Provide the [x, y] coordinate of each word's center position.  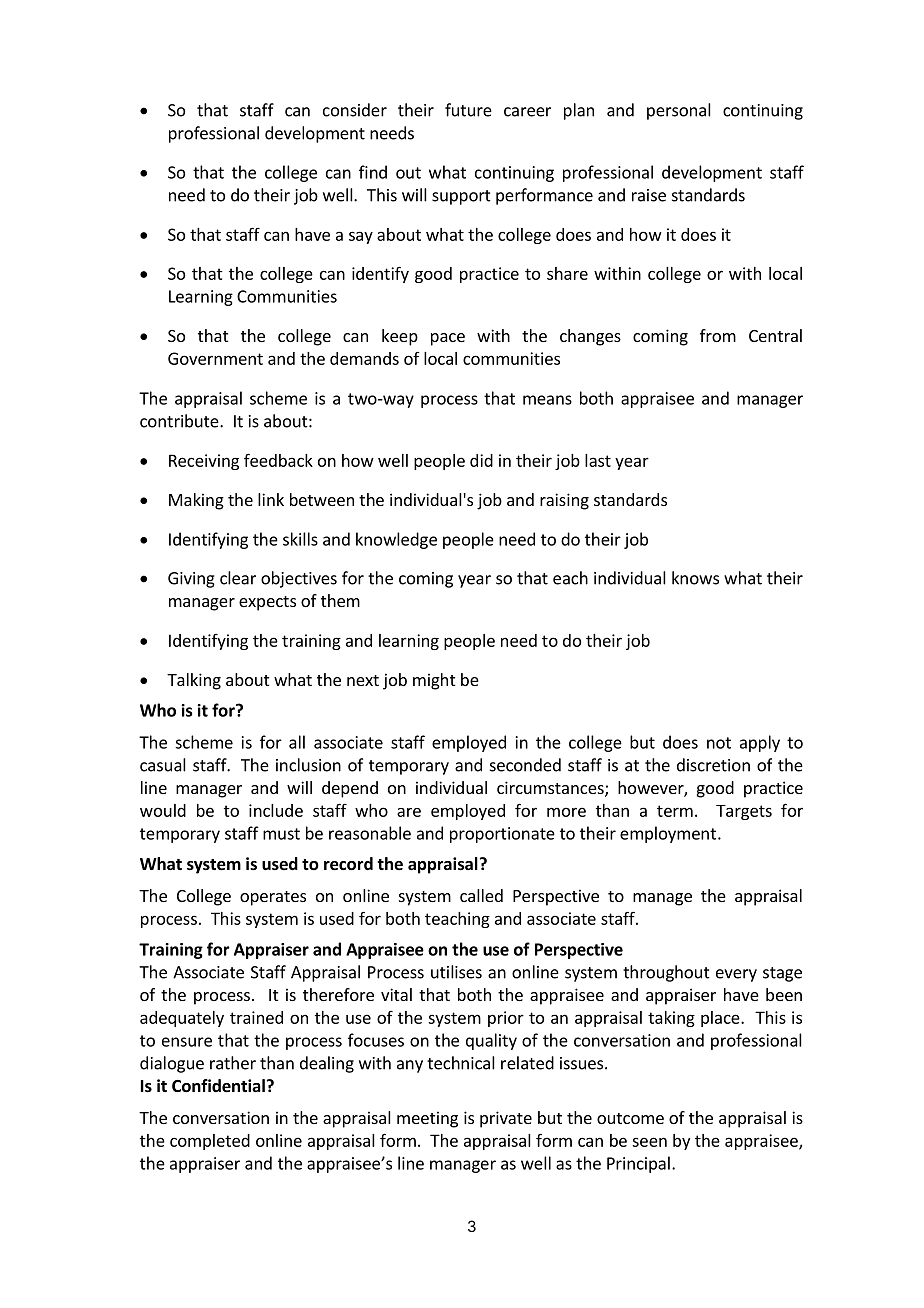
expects [267, 603]
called [481, 895]
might [434, 681]
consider [355, 110]
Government [215, 358]
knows [695, 578]
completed [210, 1142]
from [718, 335]
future [468, 110]
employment [668, 834]
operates [273, 898]
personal [679, 111]
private [506, 1119]
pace [448, 339]
